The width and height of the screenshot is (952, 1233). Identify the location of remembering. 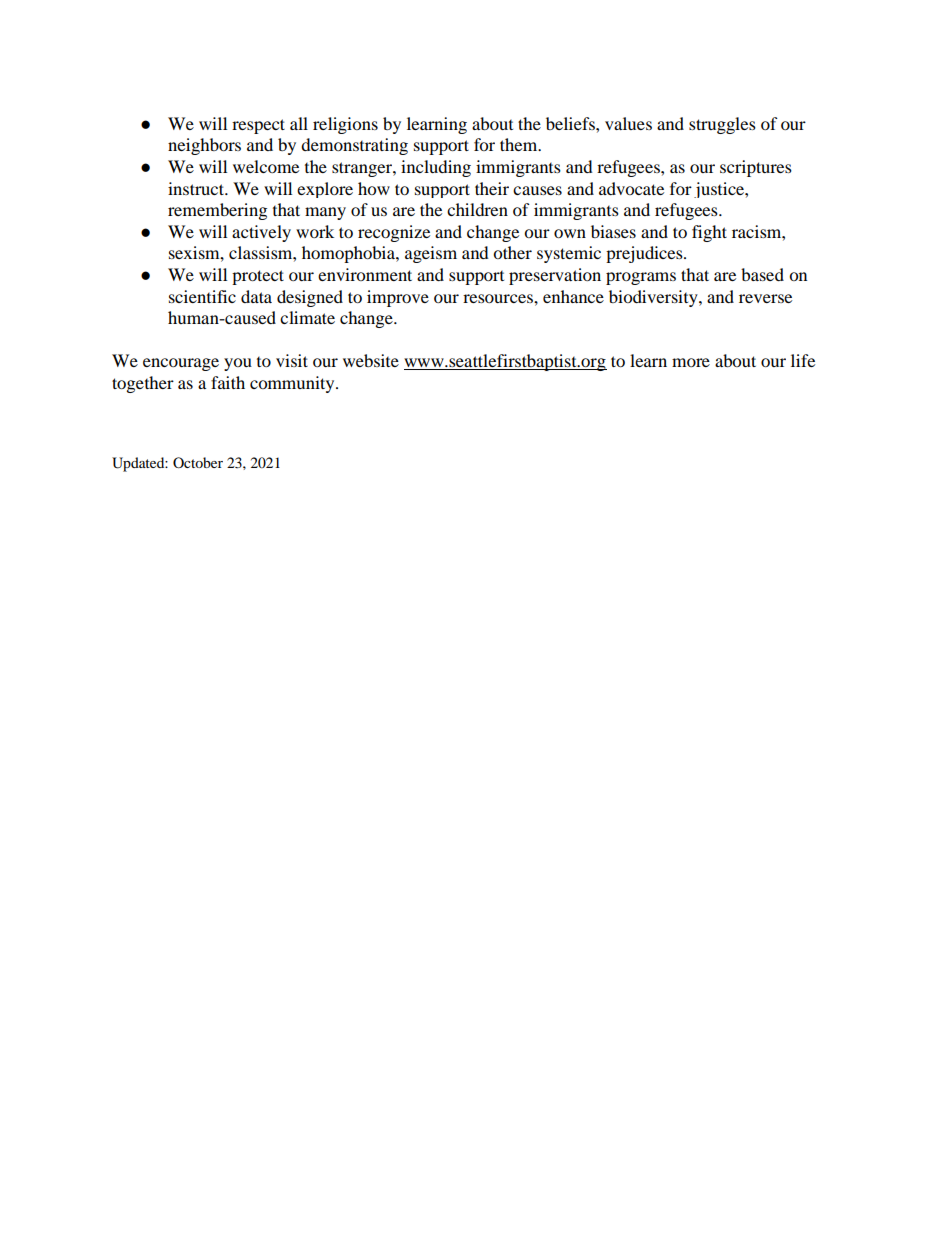
(217, 211).
